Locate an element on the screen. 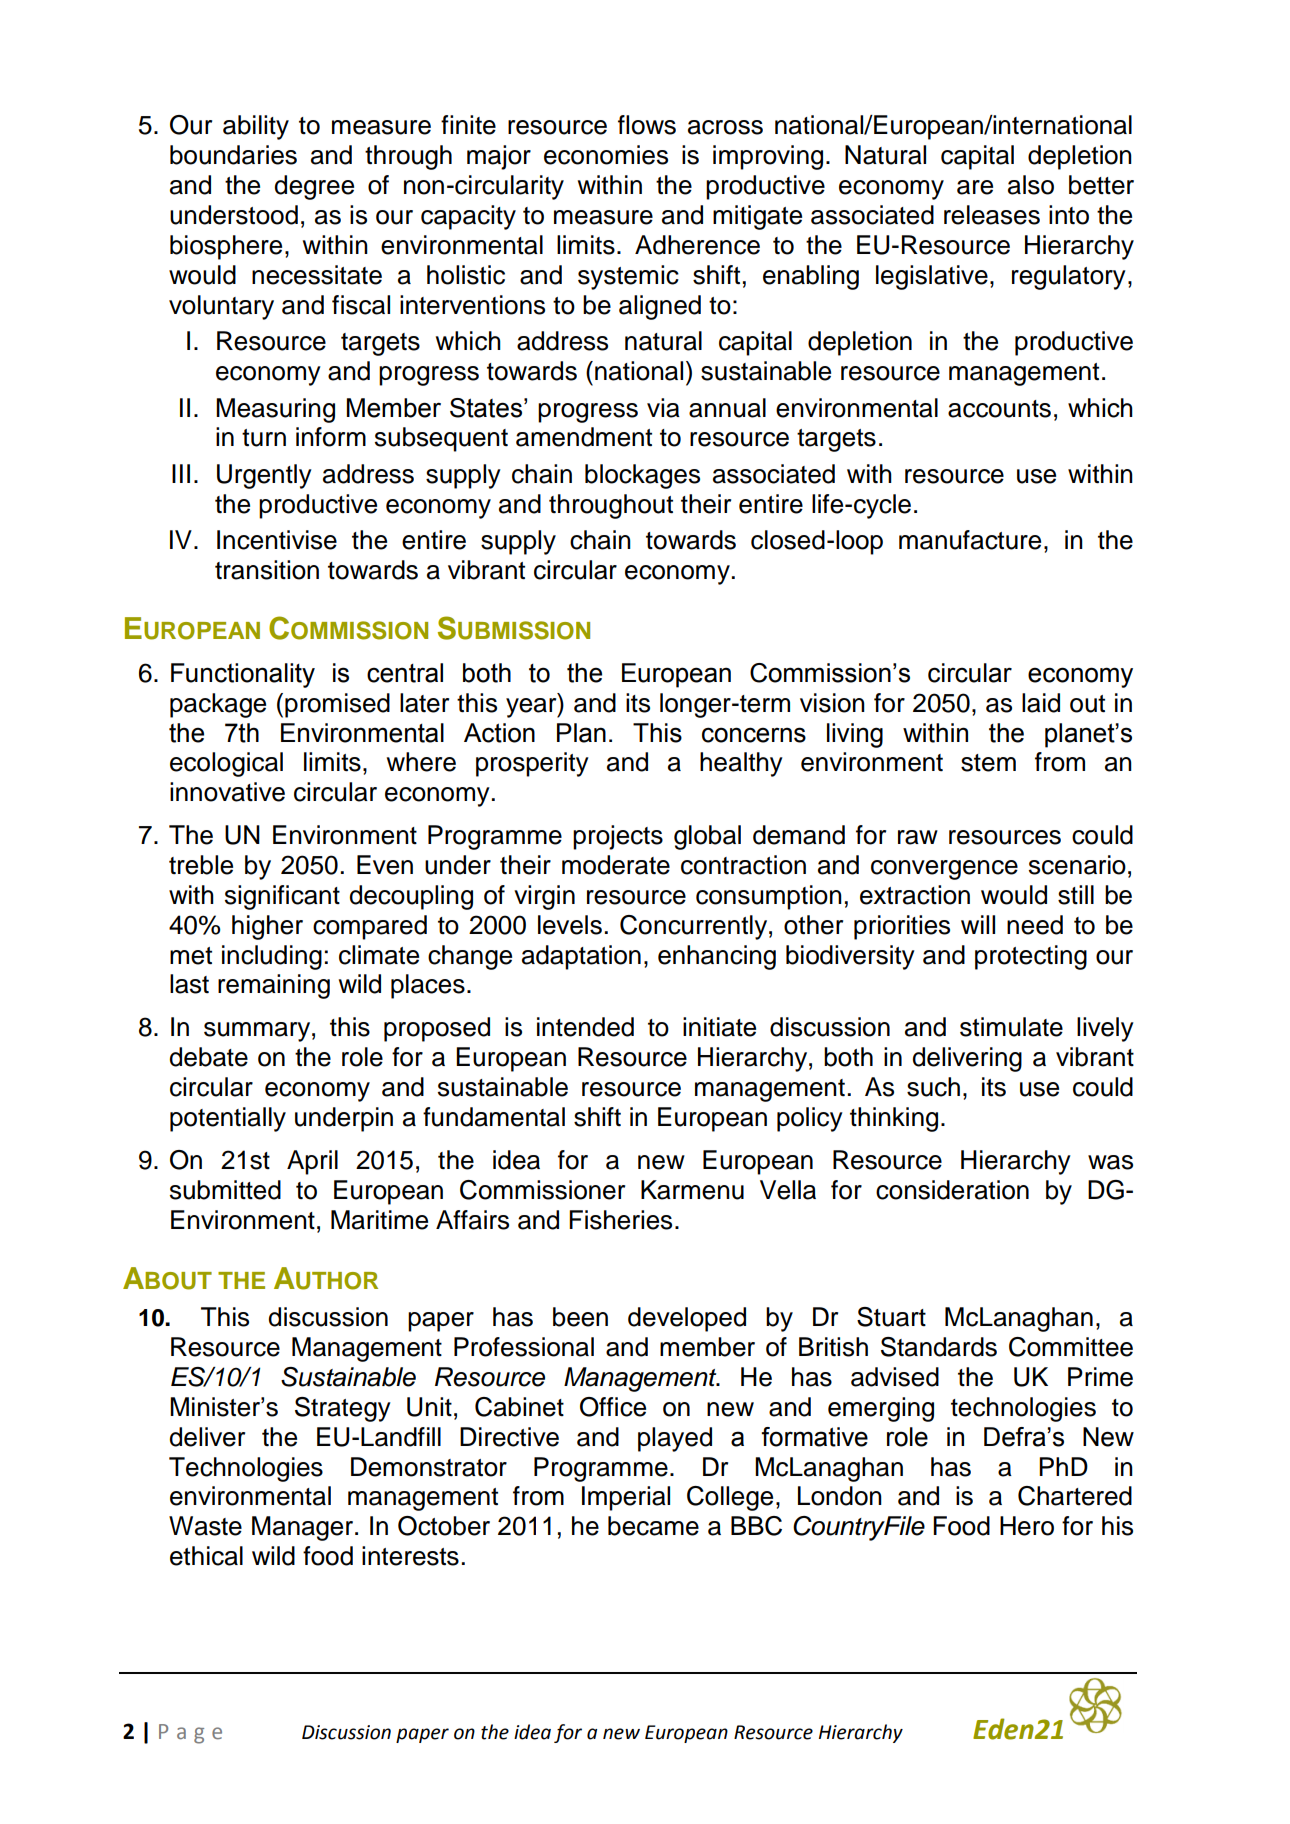 This screenshot has width=1290, height=1824. also is located at coordinates (1031, 185).
